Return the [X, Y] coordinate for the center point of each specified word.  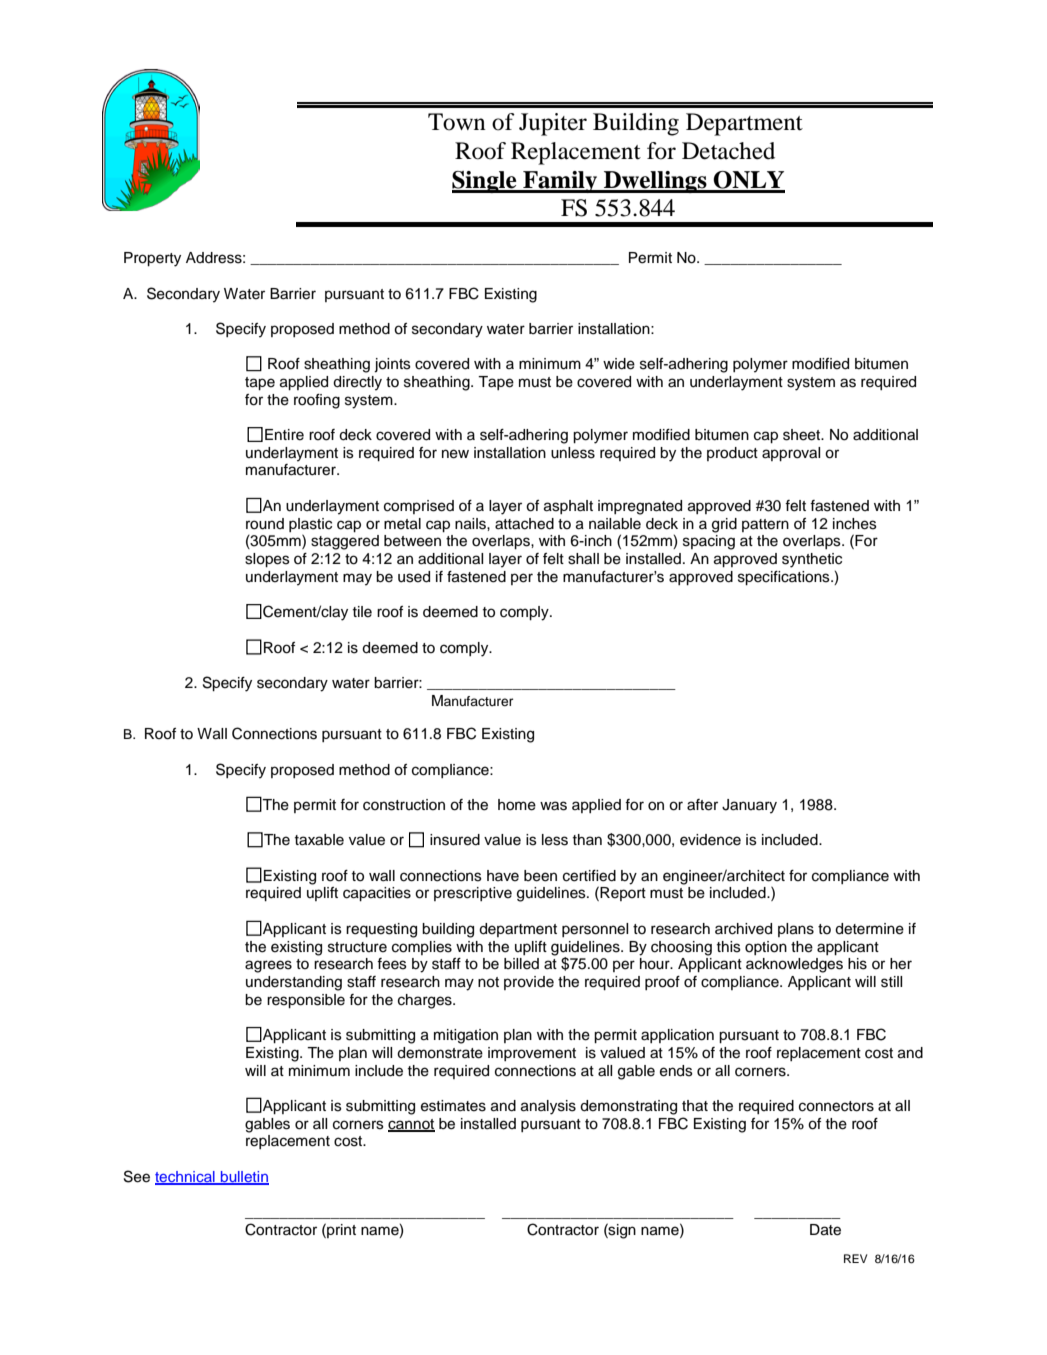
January [749, 806]
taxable [319, 840]
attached [524, 524]
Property [152, 259]
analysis [548, 1107]
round [265, 524]
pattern [765, 525]
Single [485, 182]
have [503, 876]
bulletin [244, 1177]
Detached [728, 151]
